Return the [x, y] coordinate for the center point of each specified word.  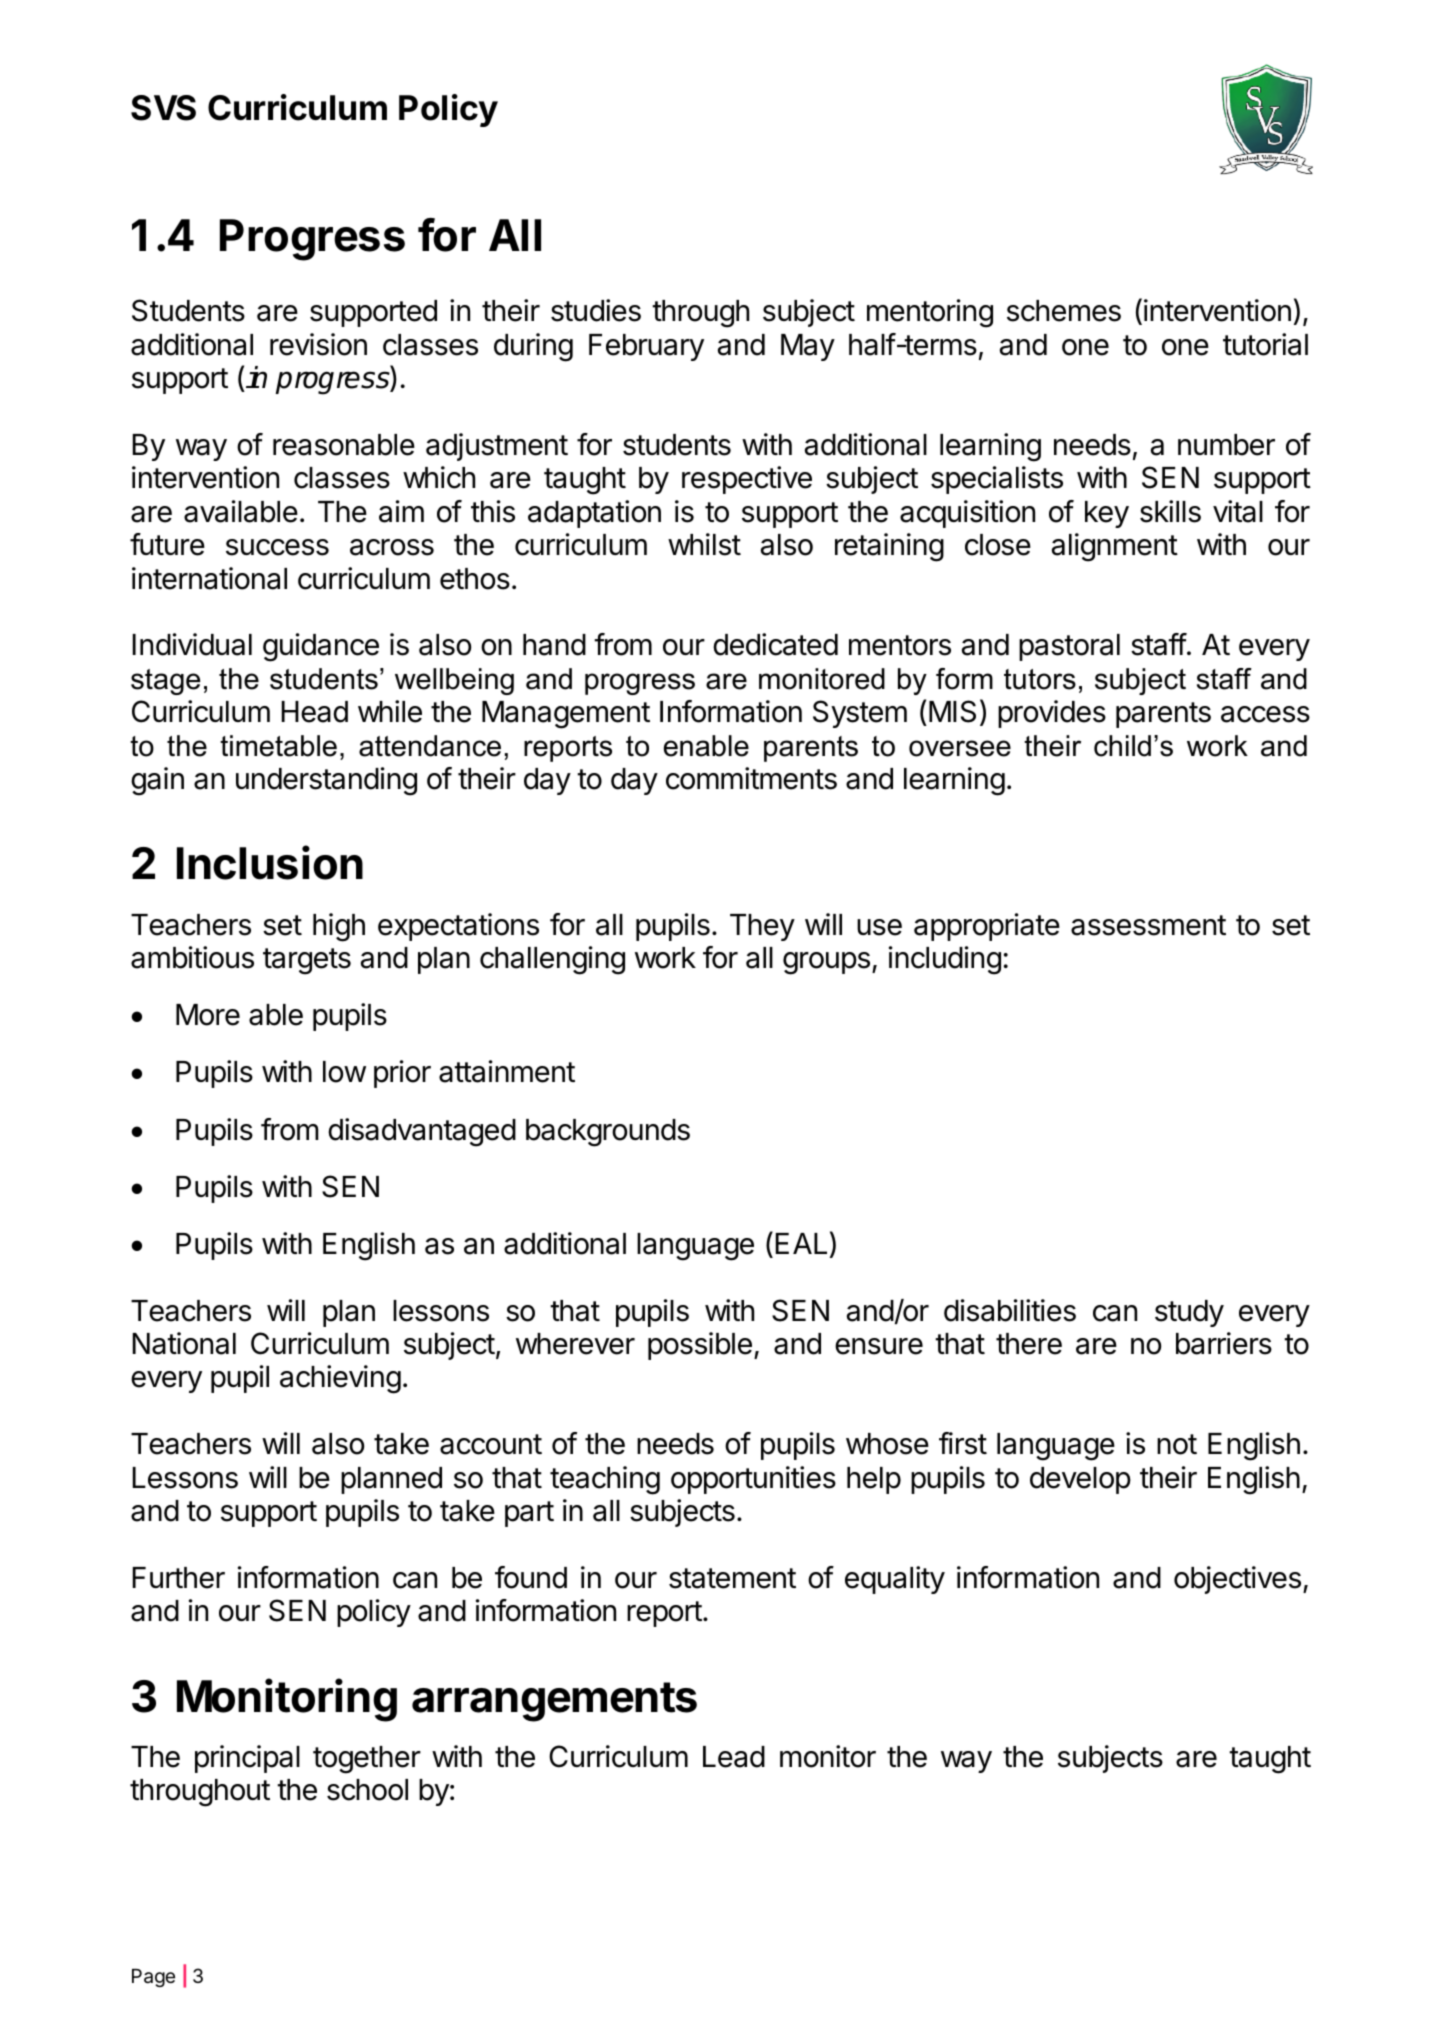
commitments [751, 778]
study [1189, 1313]
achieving [340, 1379]
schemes [1064, 311]
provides [1052, 714]
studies [596, 310]
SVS [163, 108]
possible [700, 1346]
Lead [734, 1757]
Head [314, 712]
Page [153, 1978]
